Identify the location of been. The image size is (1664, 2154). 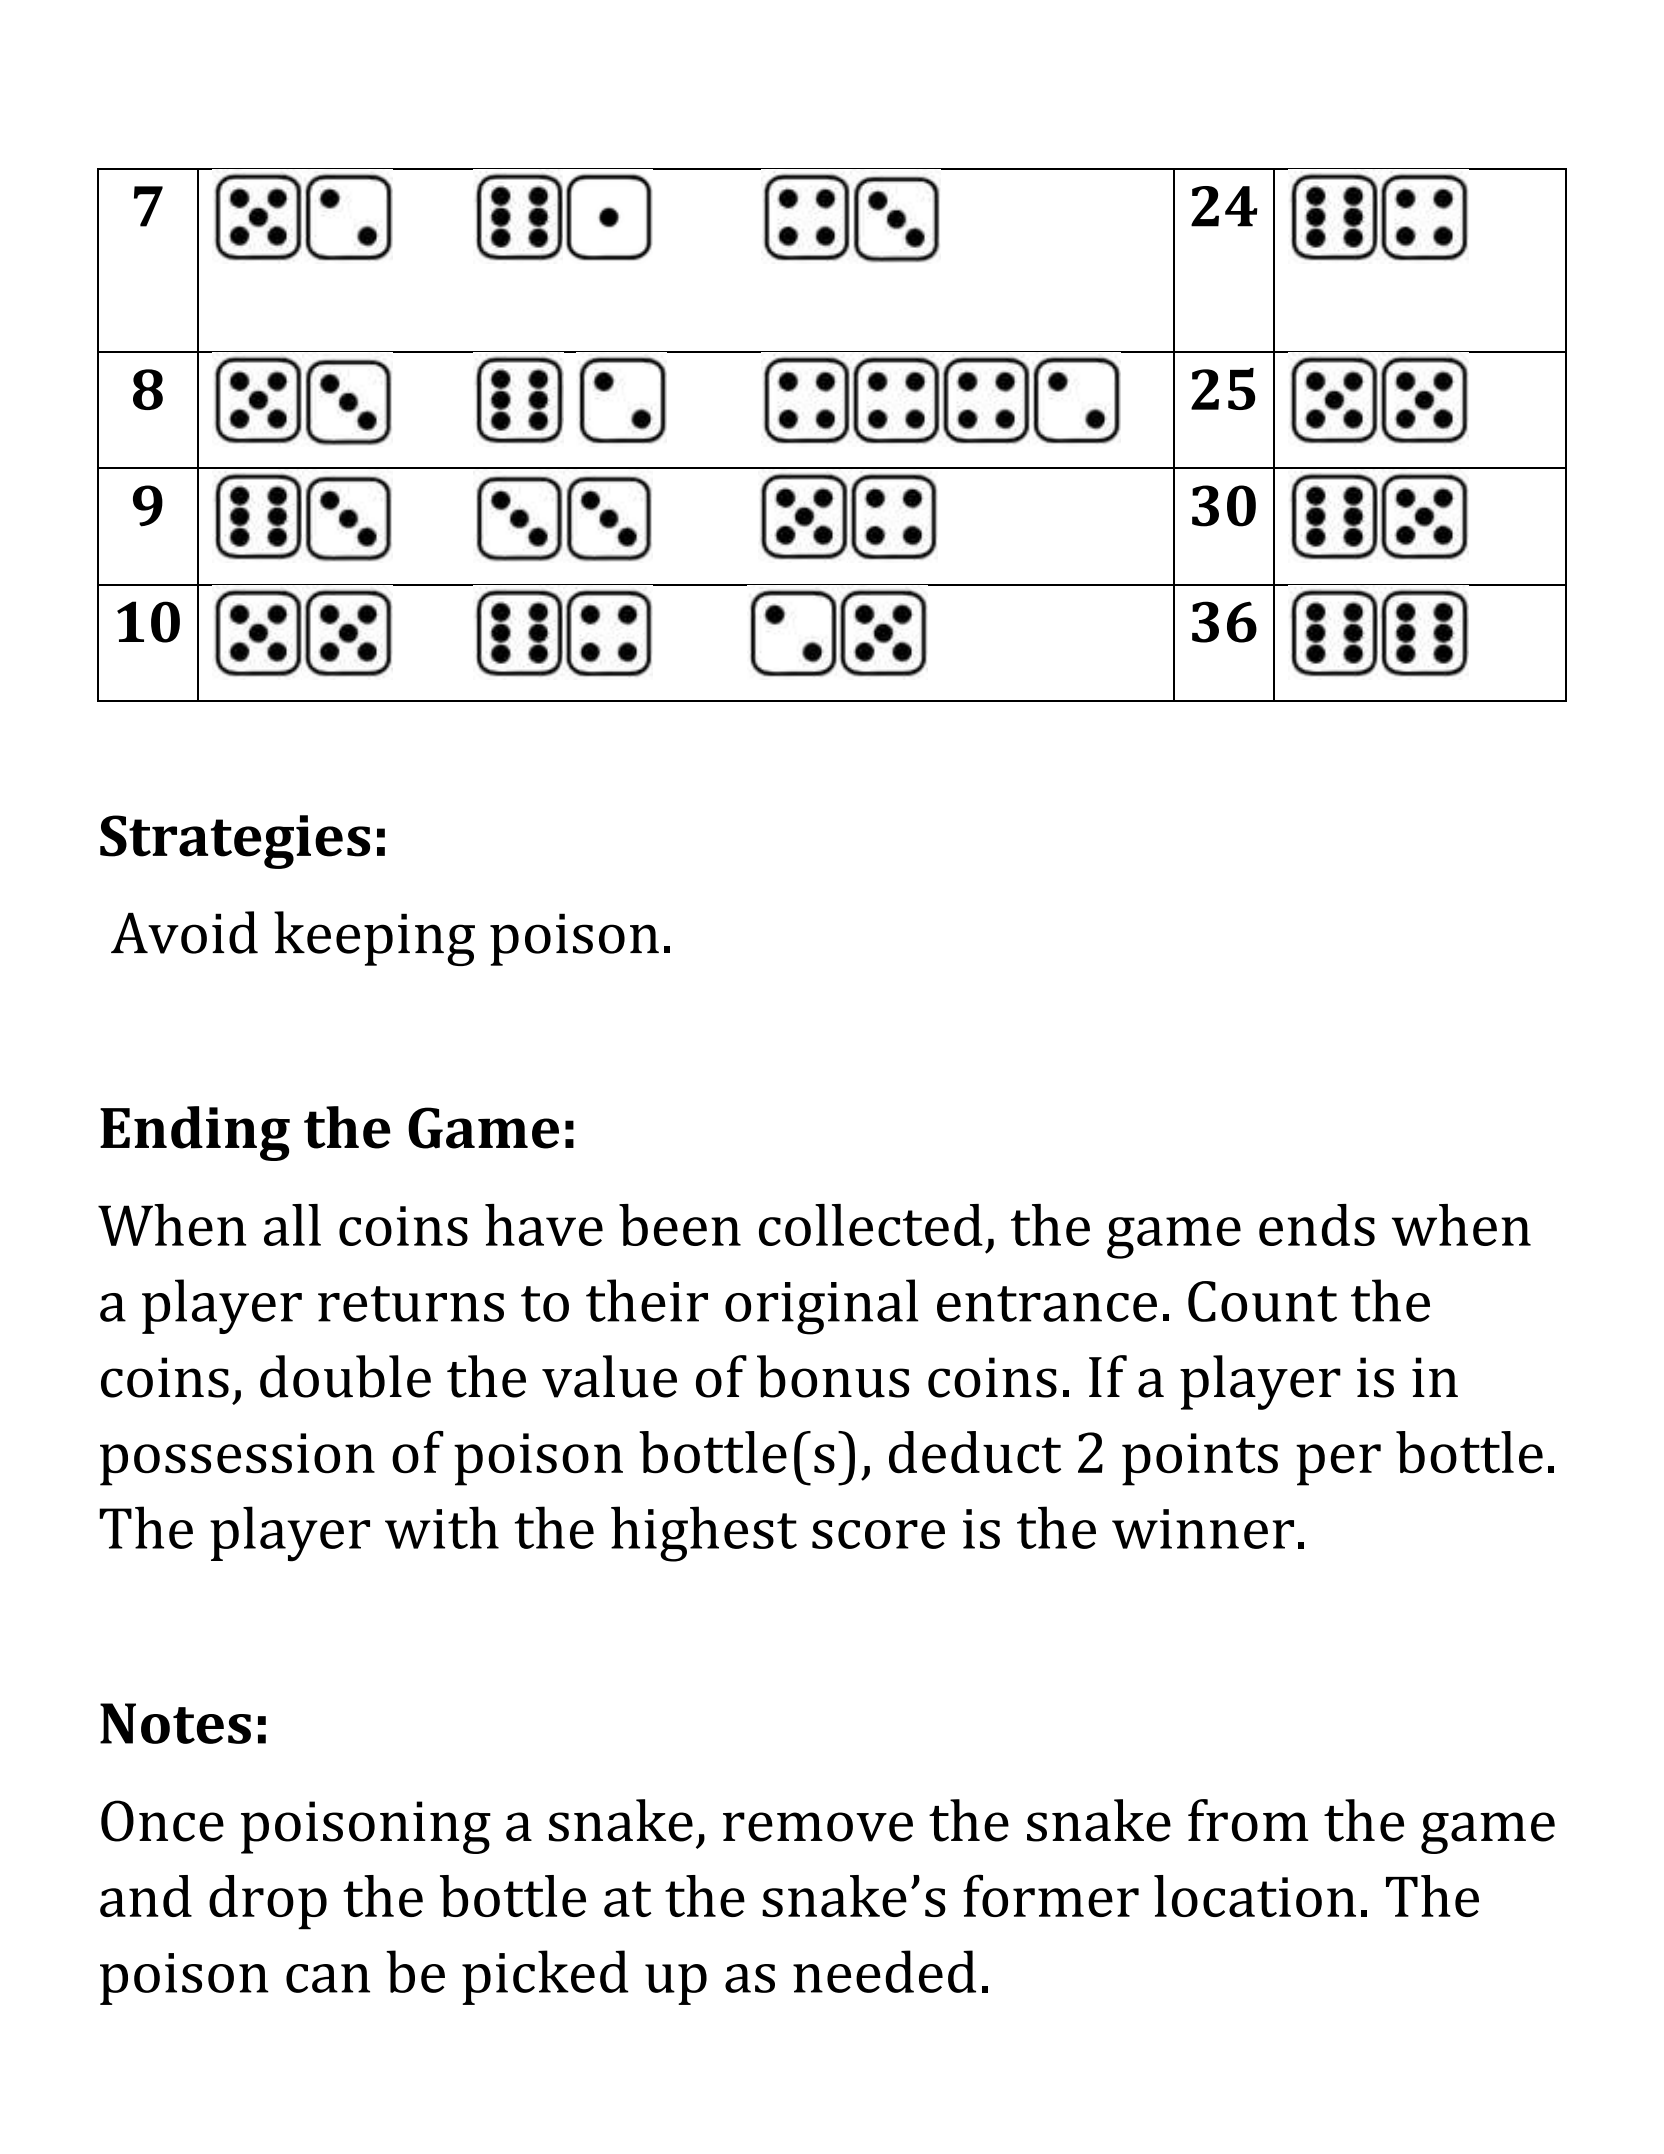
(680, 1225).
